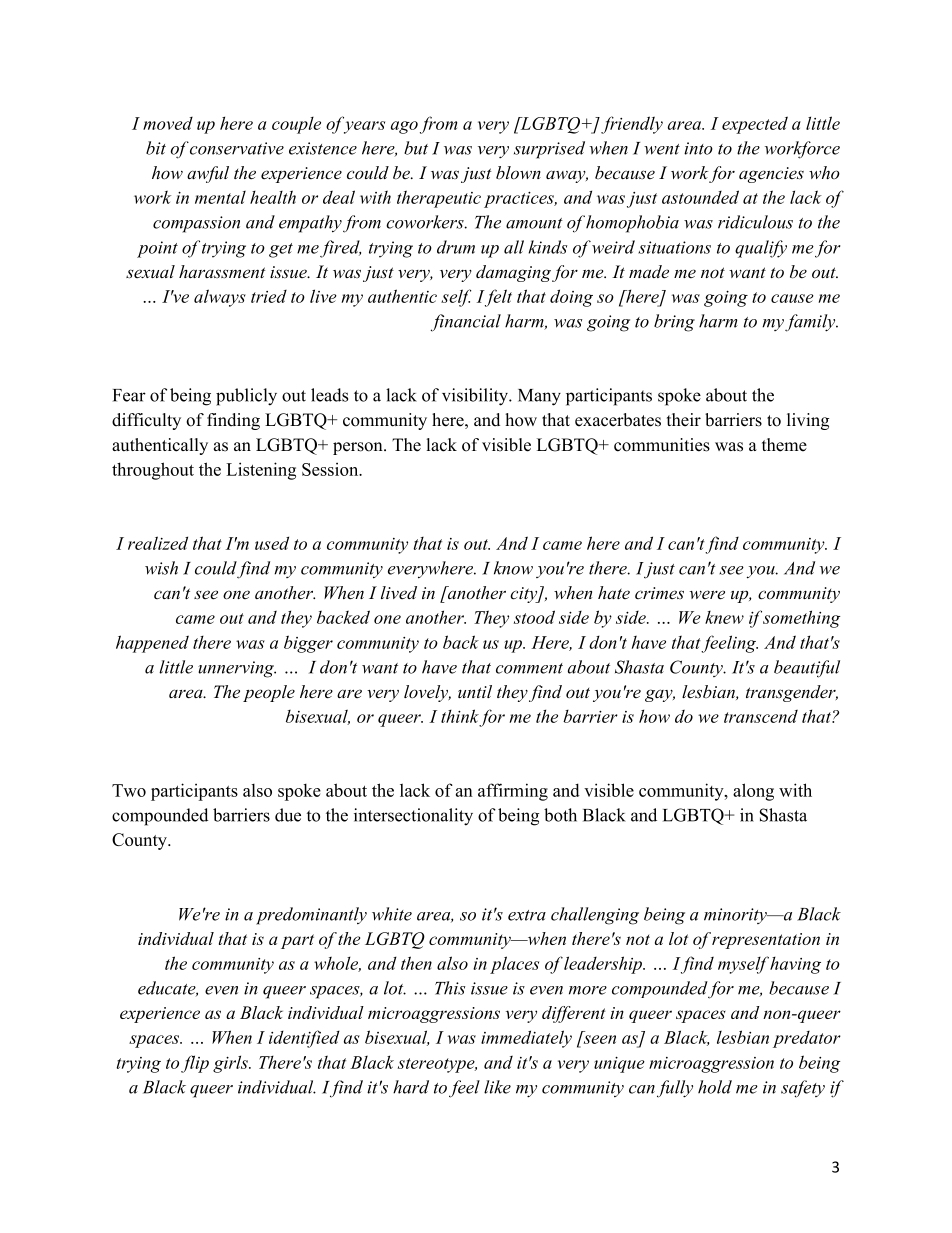  What do you see at coordinates (497, 1087) in the screenshot?
I see `like` at bounding box center [497, 1087].
